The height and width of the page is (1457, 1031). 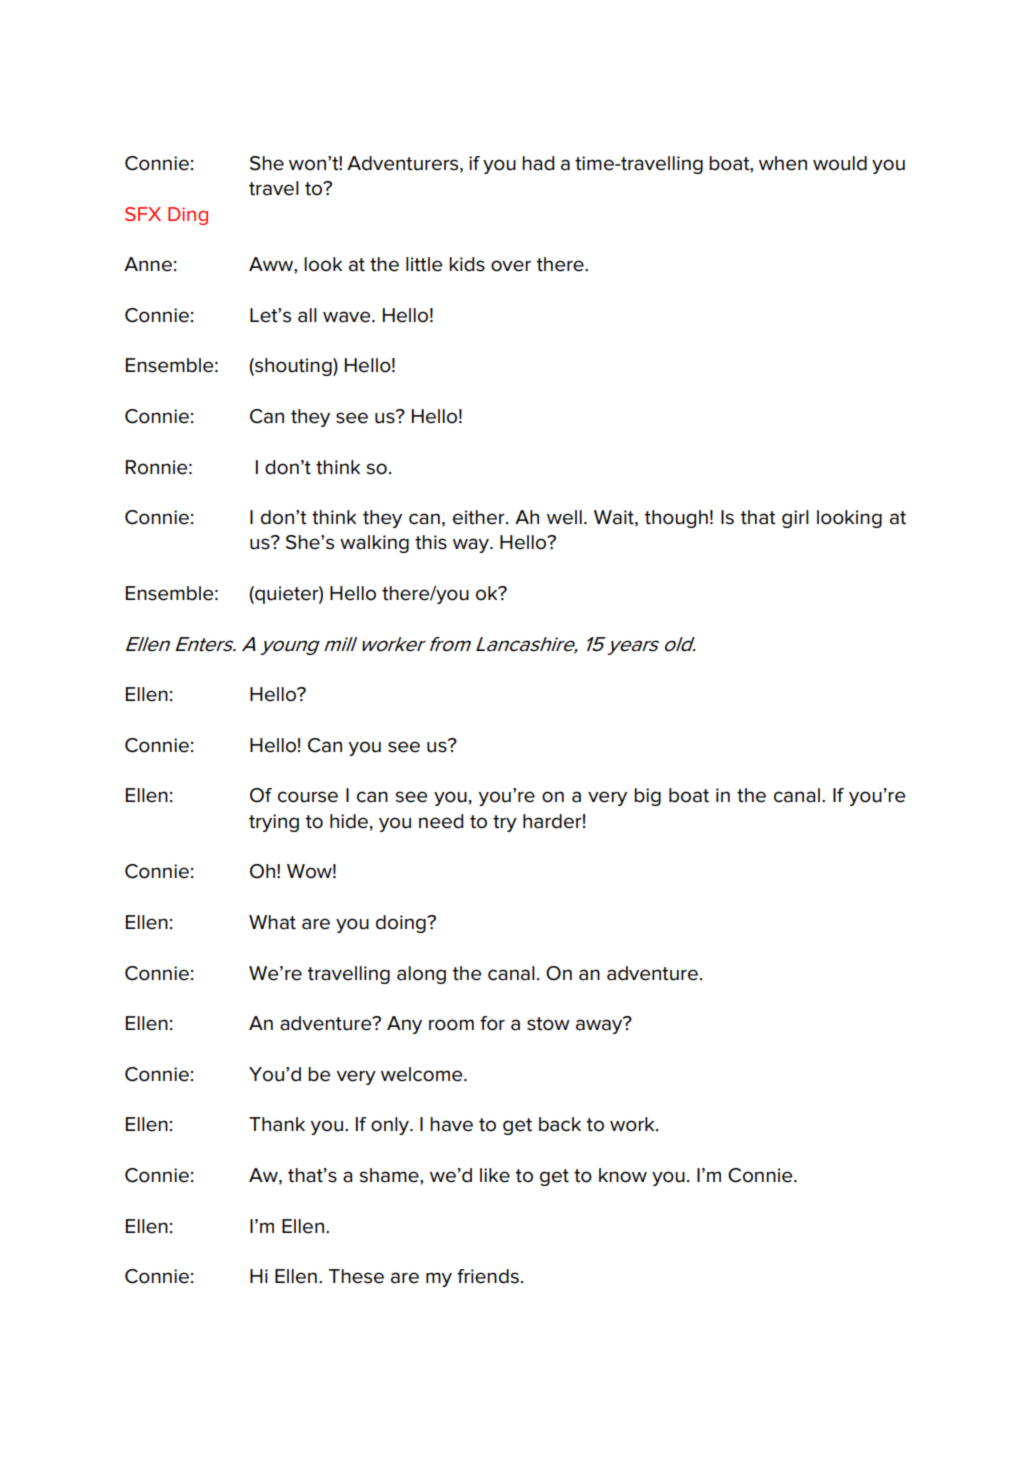 What do you see at coordinates (480, 517) in the page?
I see `either` at bounding box center [480, 517].
